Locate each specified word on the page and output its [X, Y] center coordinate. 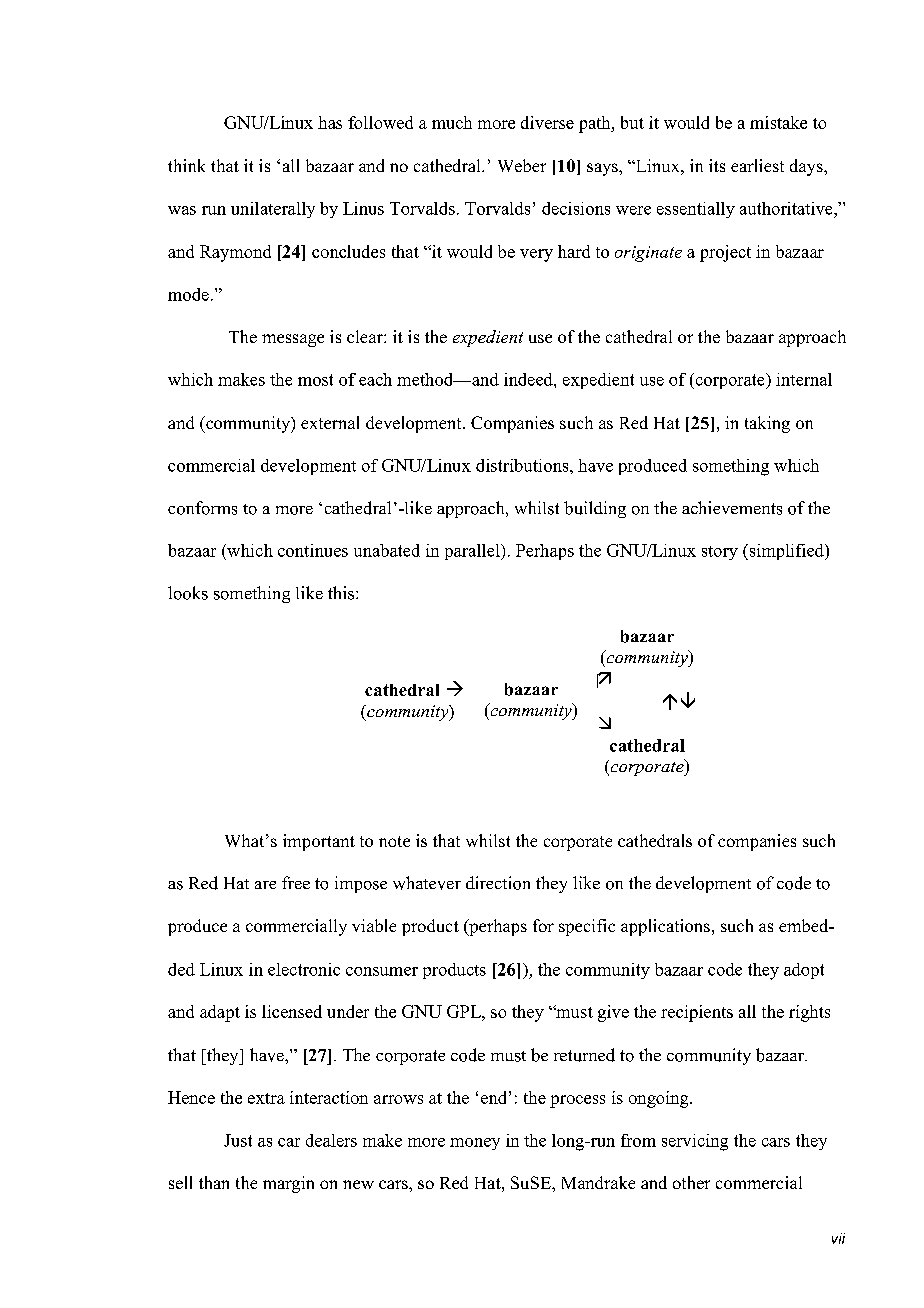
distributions [523, 465]
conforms [202, 508]
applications [665, 927]
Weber [522, 165]
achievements [732, 508]
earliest [757, 165]
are [265, 885]
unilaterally [273, 210]
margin [288, 1184]
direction [498, 883]
